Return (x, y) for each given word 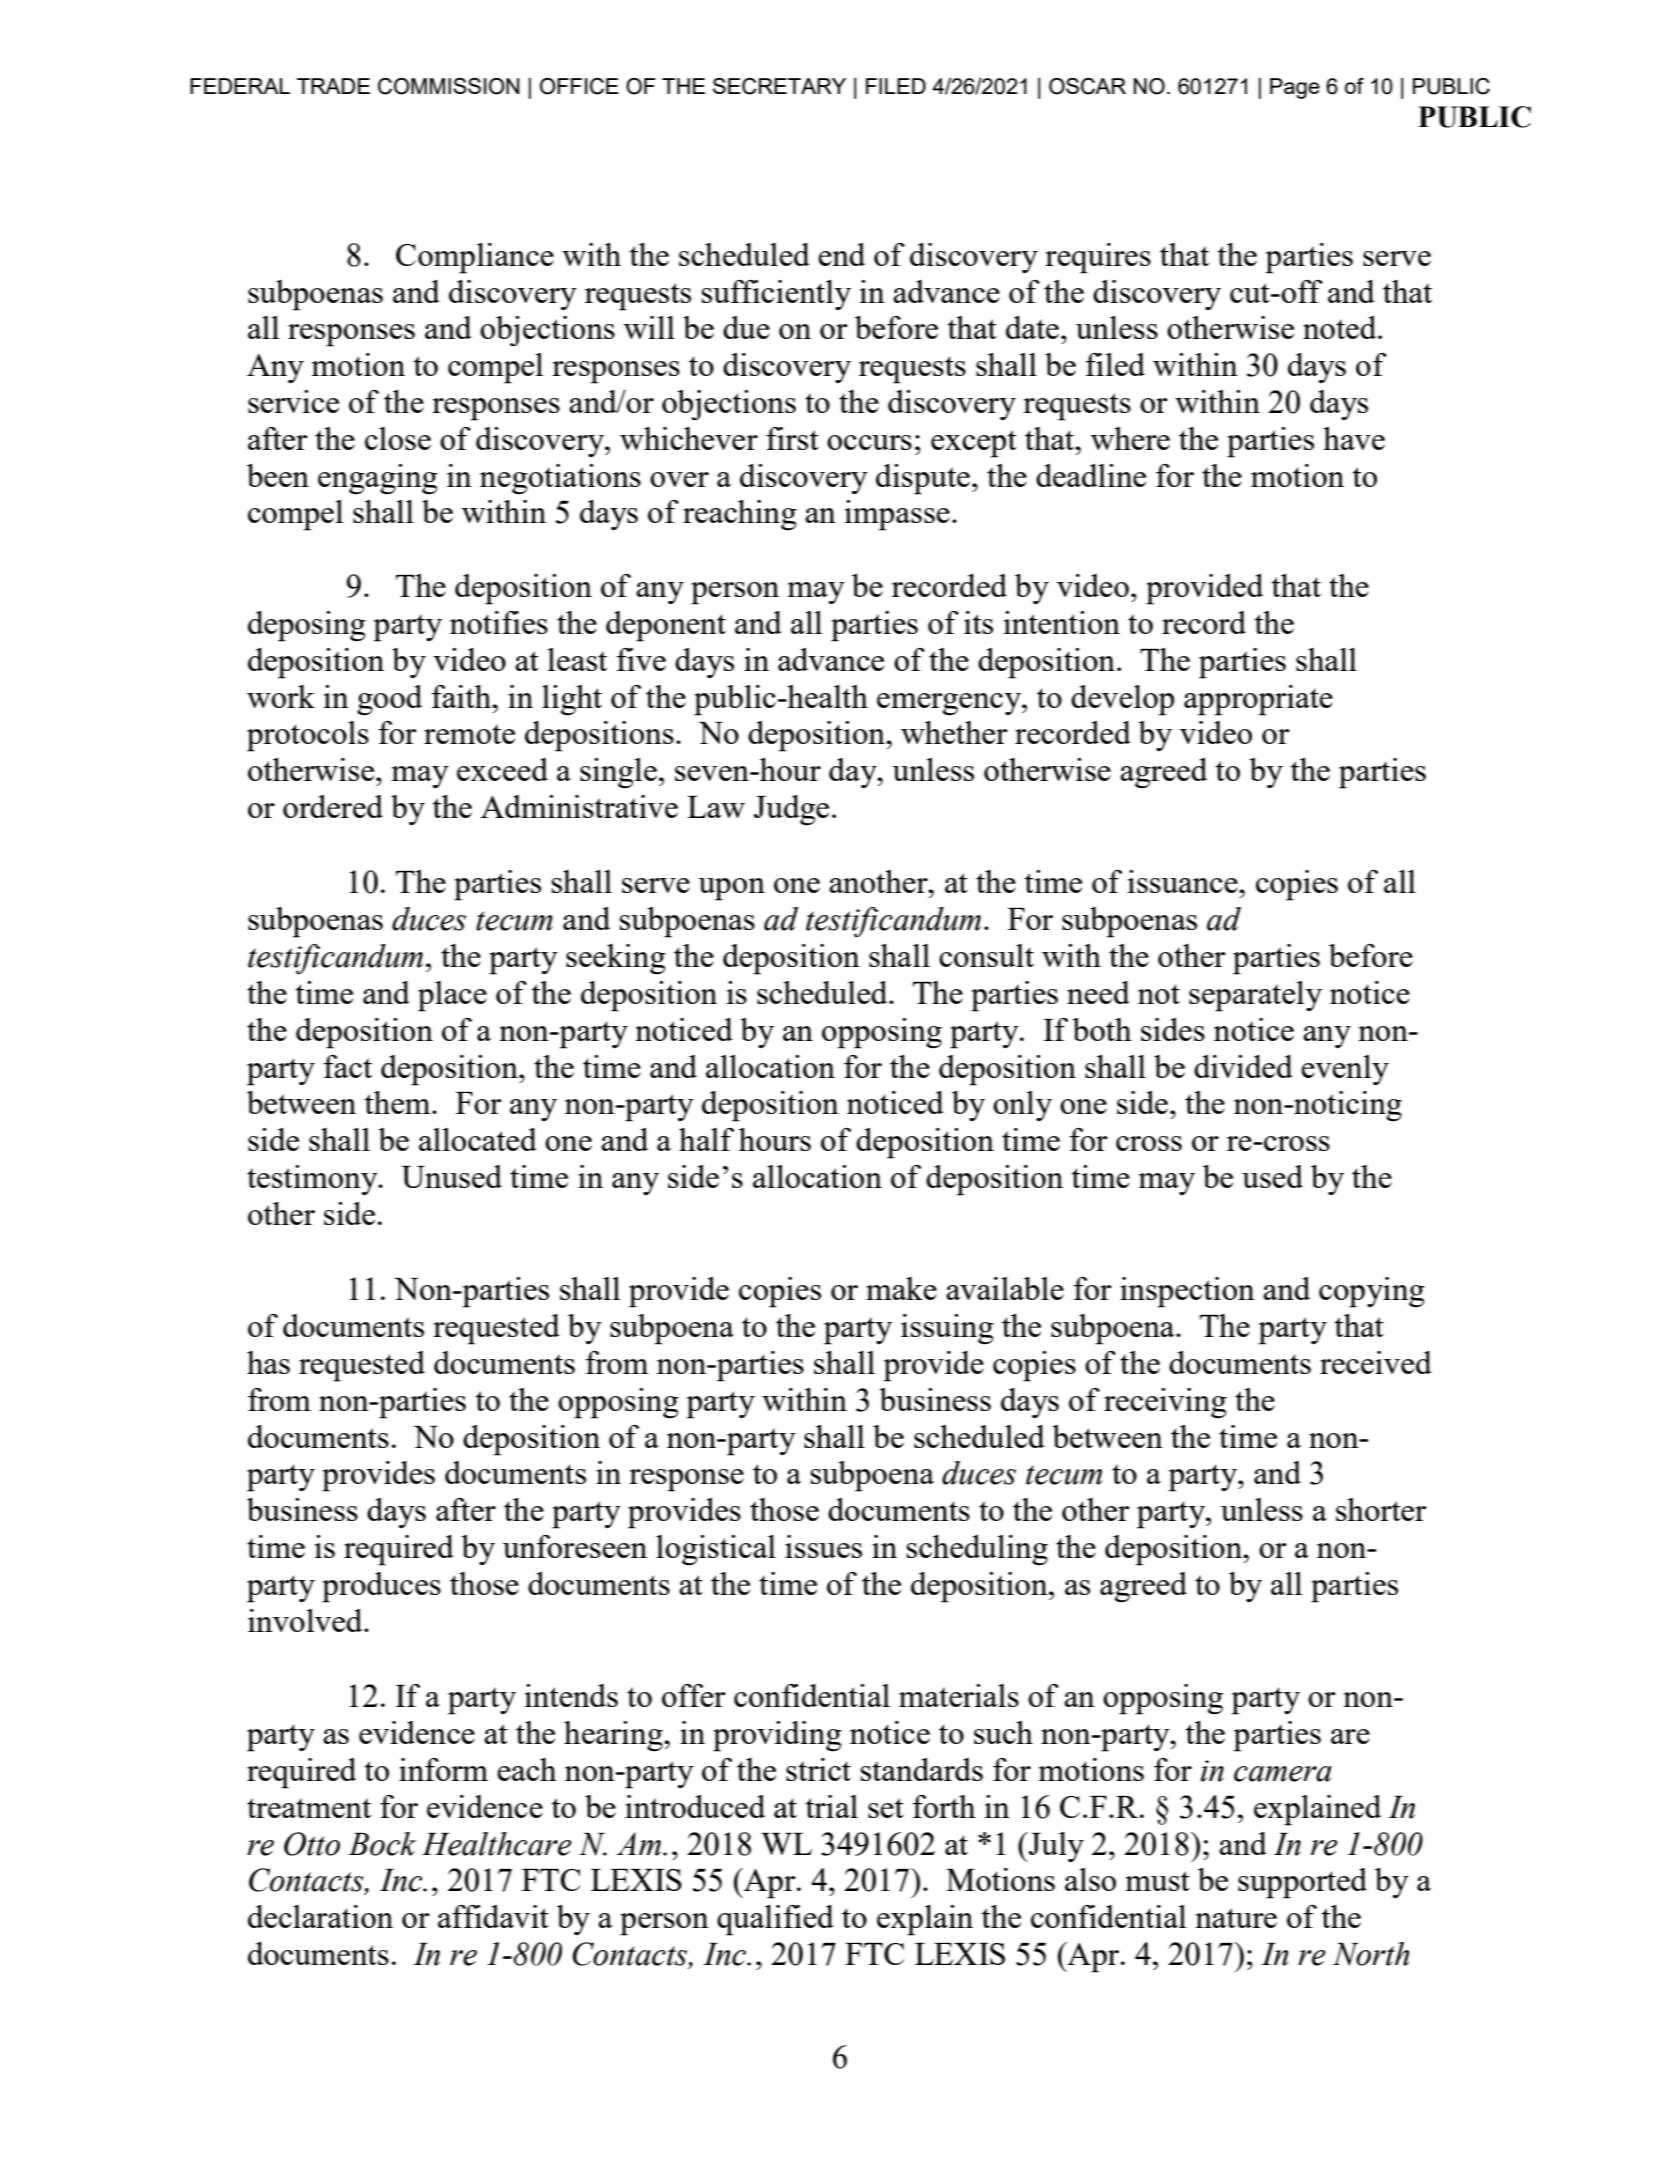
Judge (791, 810)
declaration (320, 1916)
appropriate (1258, 700)
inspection (1187, 1292)
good (389, 700)
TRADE (333, 86)
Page (1295, 88)
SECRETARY (779, 86)
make (901, 1288)
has (268, 1362)
